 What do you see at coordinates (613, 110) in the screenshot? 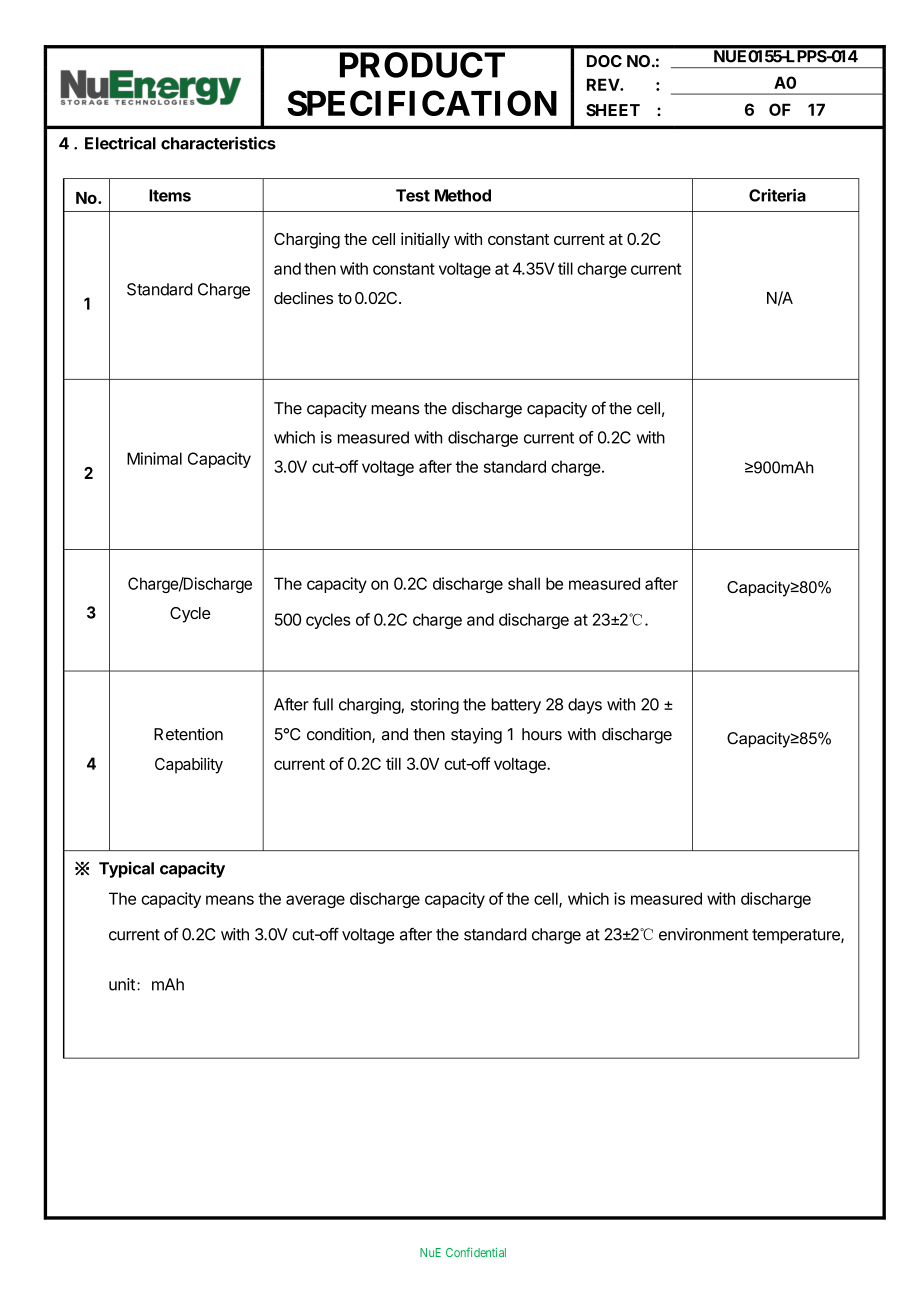
I see `SHEET` at bounding box center [613, 110].
